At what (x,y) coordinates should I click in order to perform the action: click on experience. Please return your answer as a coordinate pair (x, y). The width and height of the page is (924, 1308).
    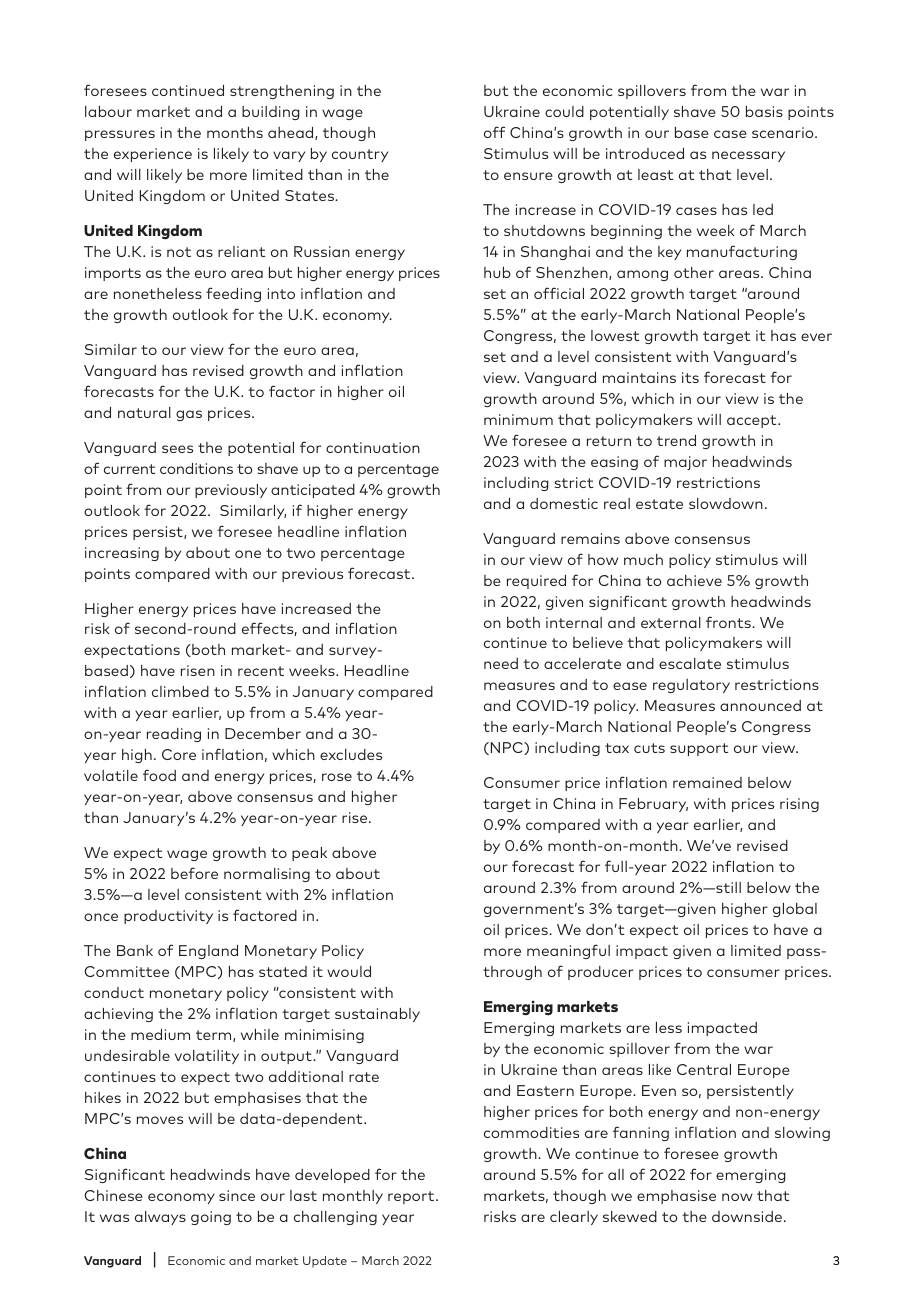
    Looking at the image, I should click on (153, 155).
